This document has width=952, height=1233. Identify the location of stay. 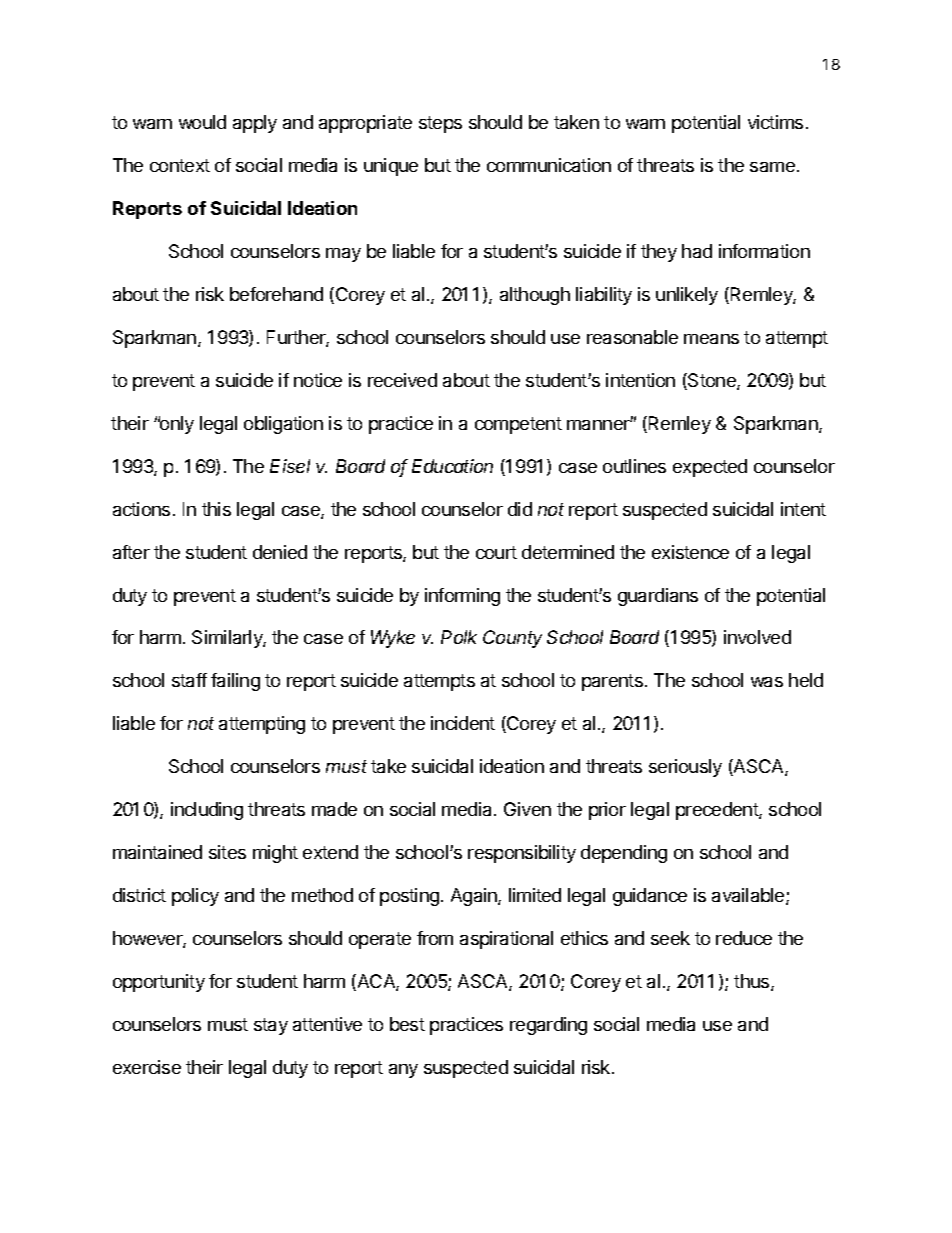
(271, 1026).
